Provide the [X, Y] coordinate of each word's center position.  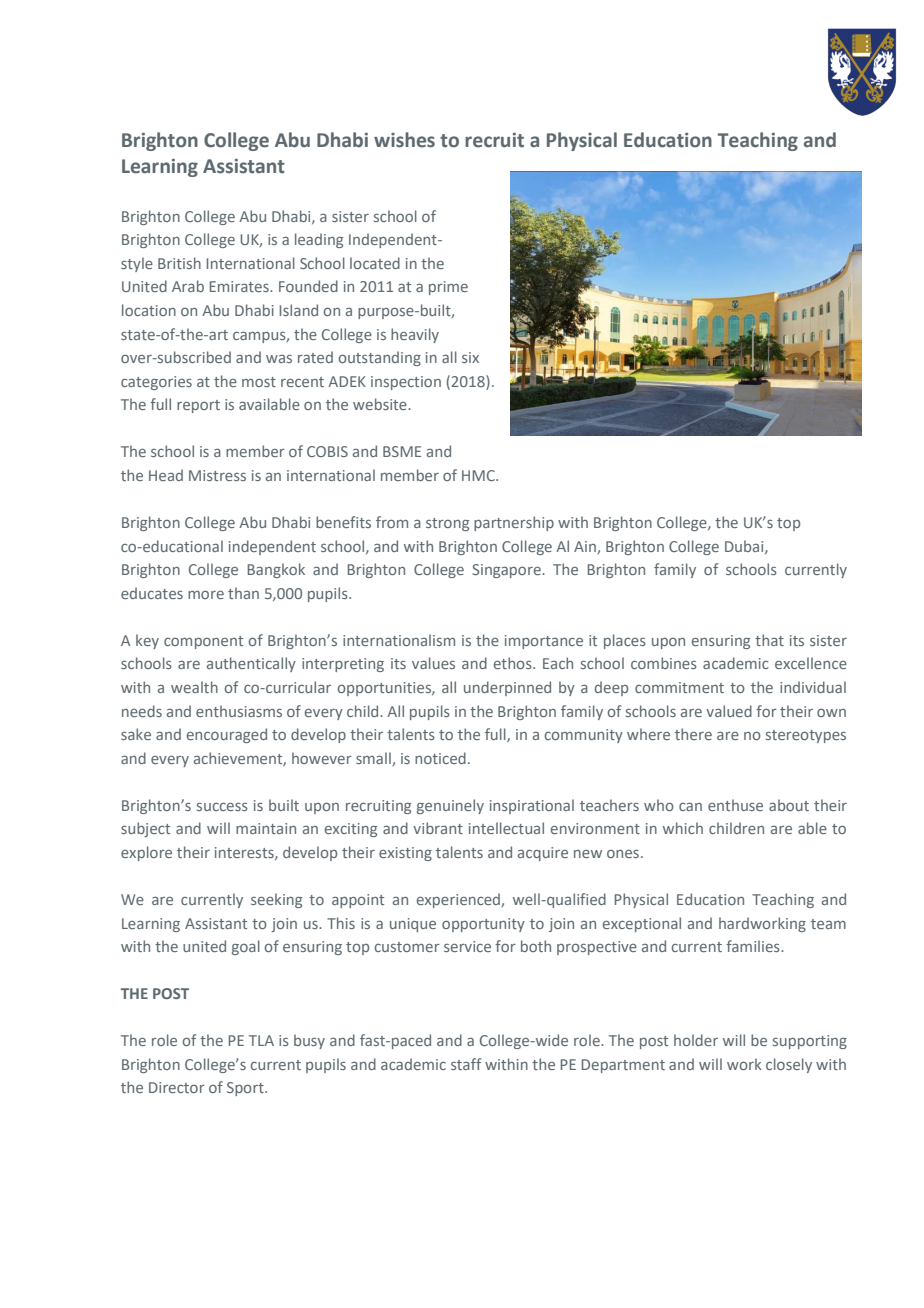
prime [448, 288]
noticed [440, 758]
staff [466, 1064]
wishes [404, 140]
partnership [514, 523]
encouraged [227, 735]
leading [319, 240]
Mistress [217, 475]
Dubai [745, 547]
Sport [246, 1089]
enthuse [735, 805]
